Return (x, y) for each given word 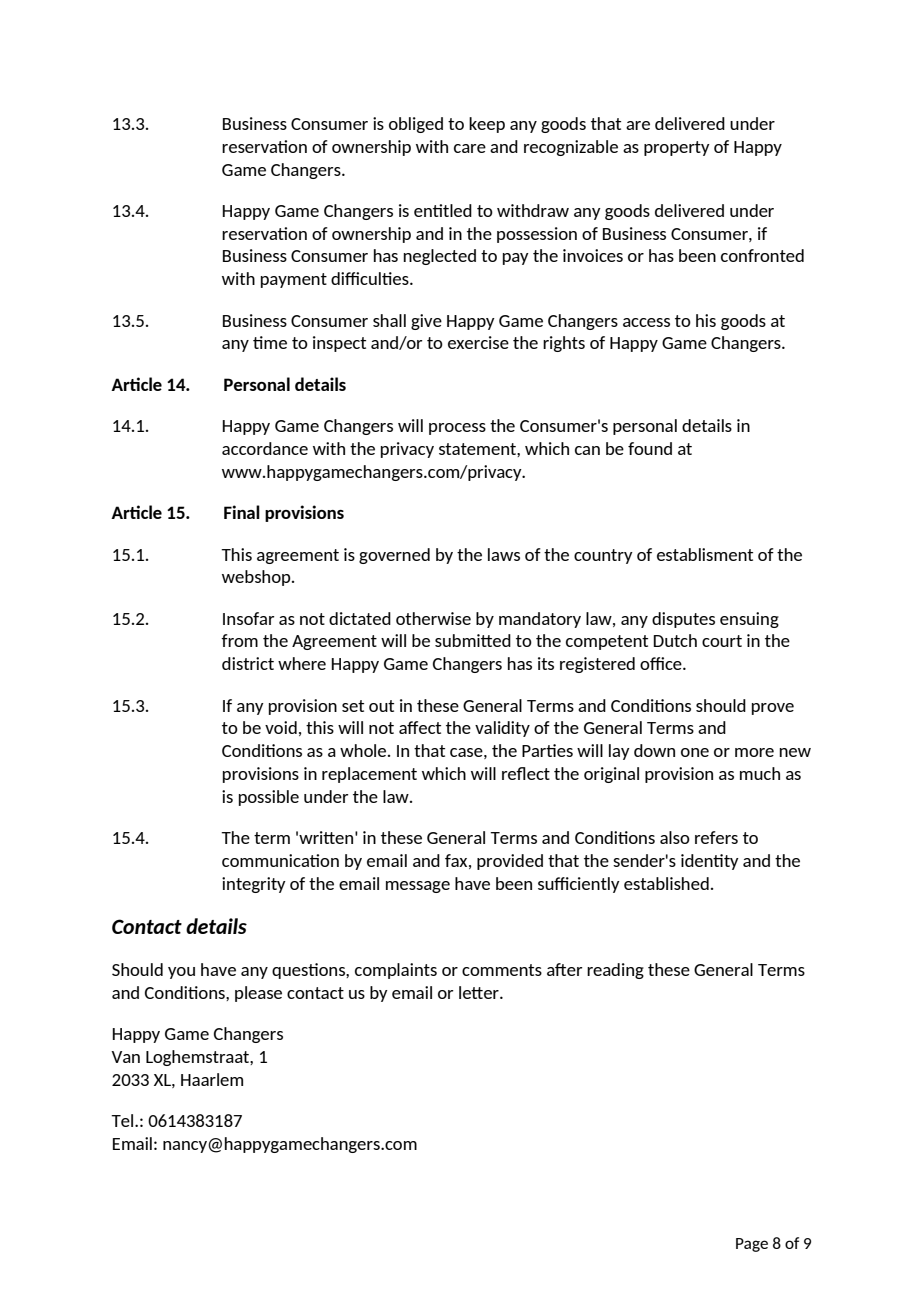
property (677, 148)
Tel (123, 1120)
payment (294, 280)
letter (480, 992)
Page (752, 1245)
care (470, 148)
